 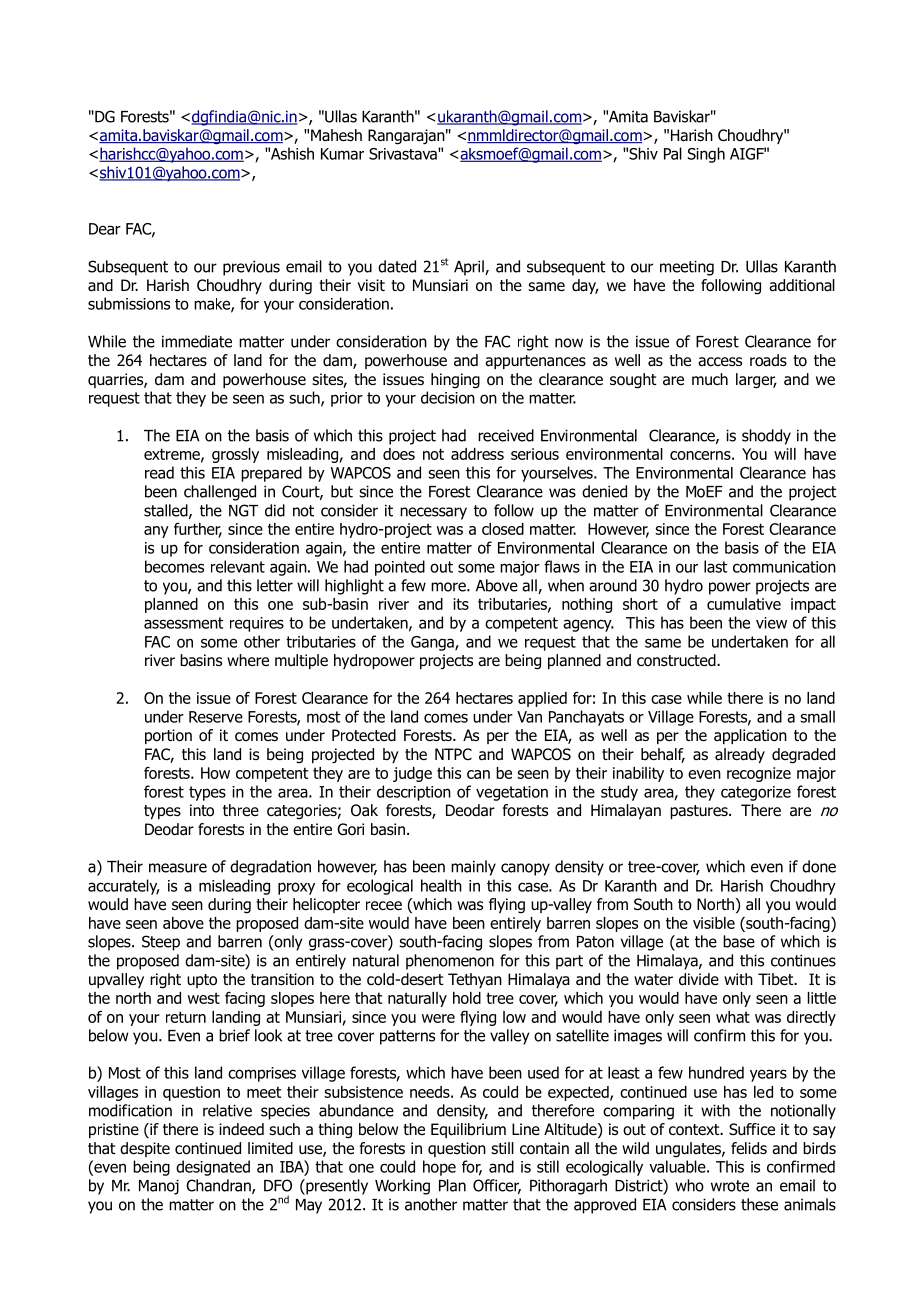 I want to click on Kumar, so click(x=342, y=154).
